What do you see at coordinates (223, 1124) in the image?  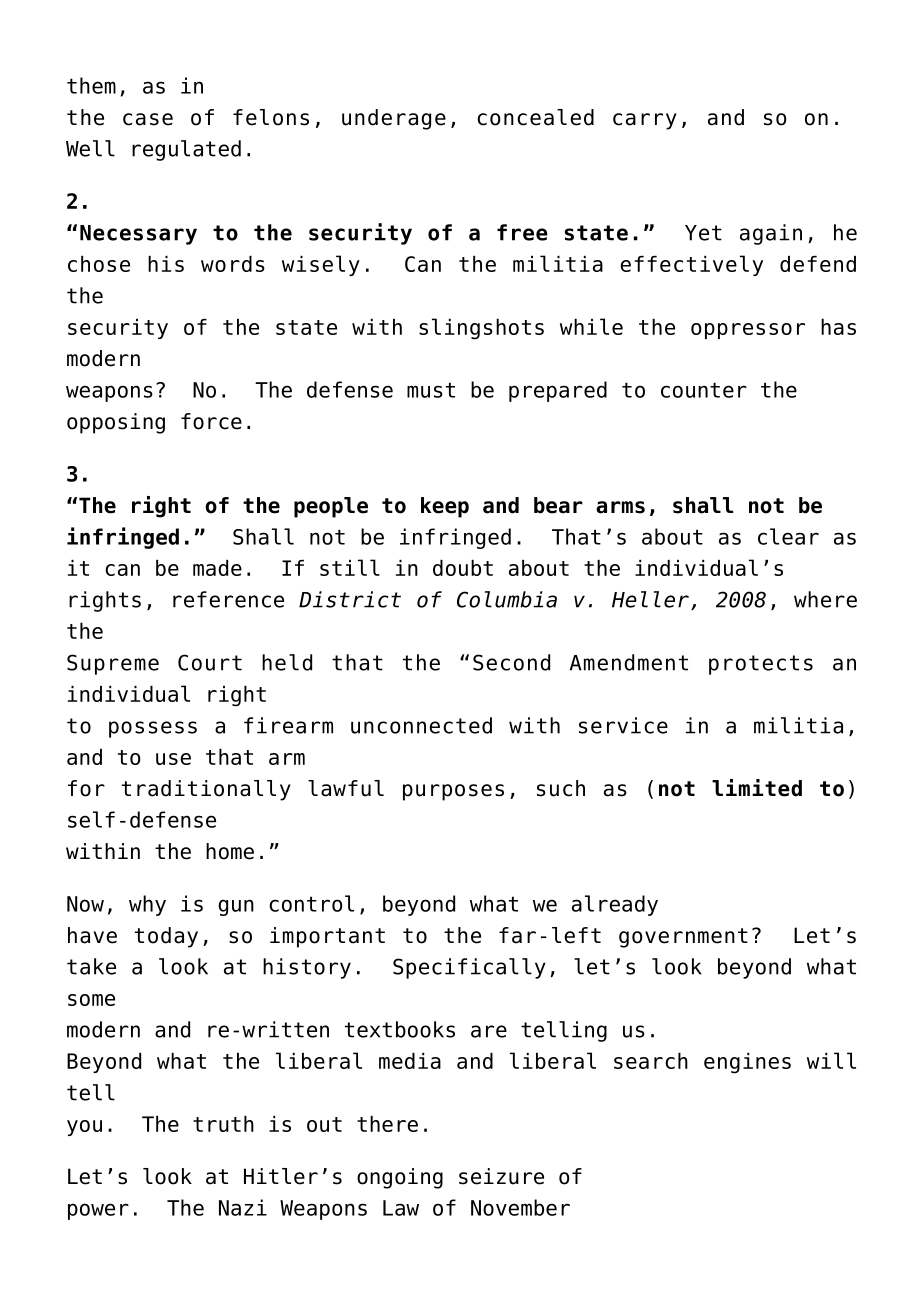 I see `truth` at bounding box center [223, 1124].
